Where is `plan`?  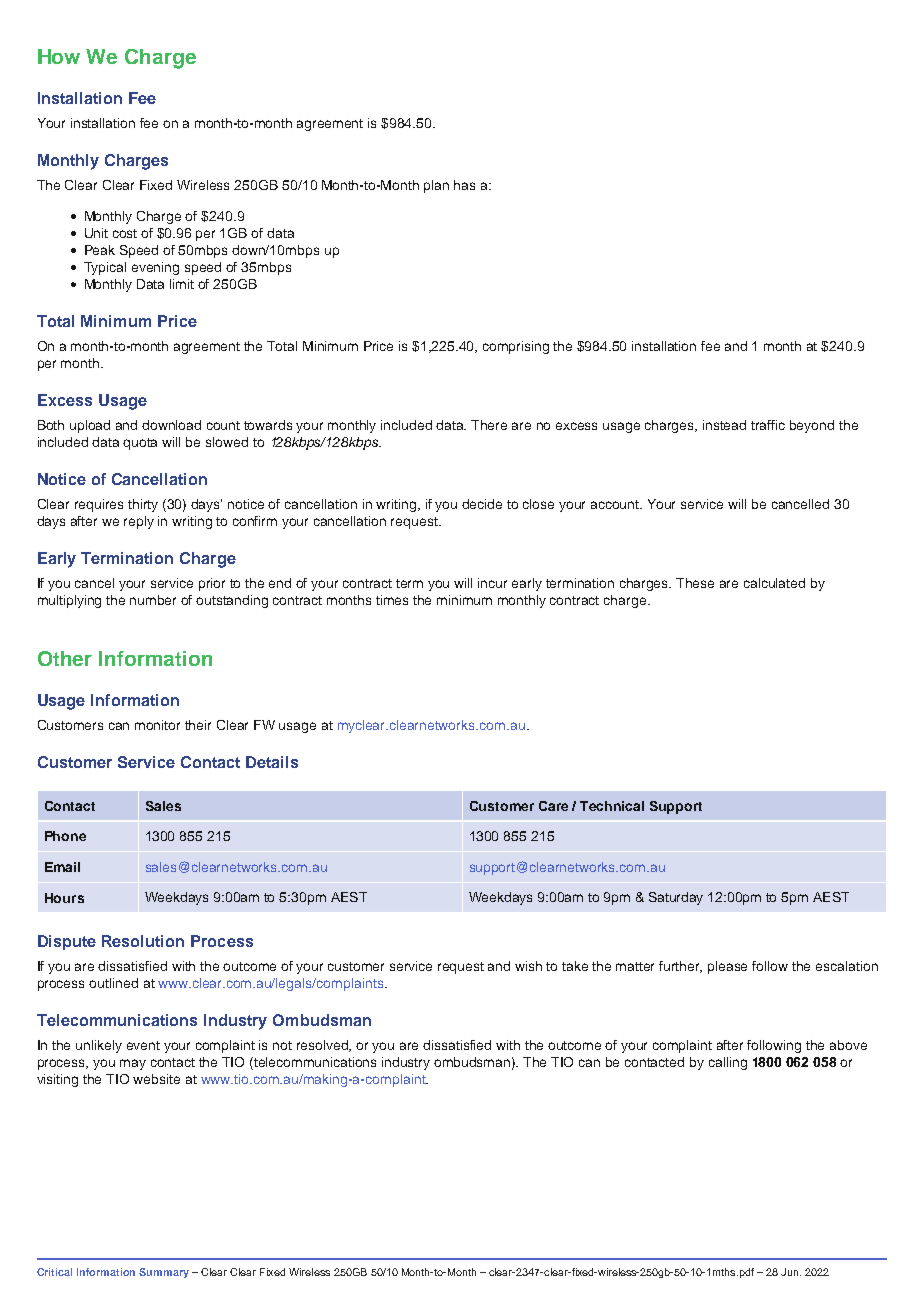 plan is located at coordinates (436, 186).
